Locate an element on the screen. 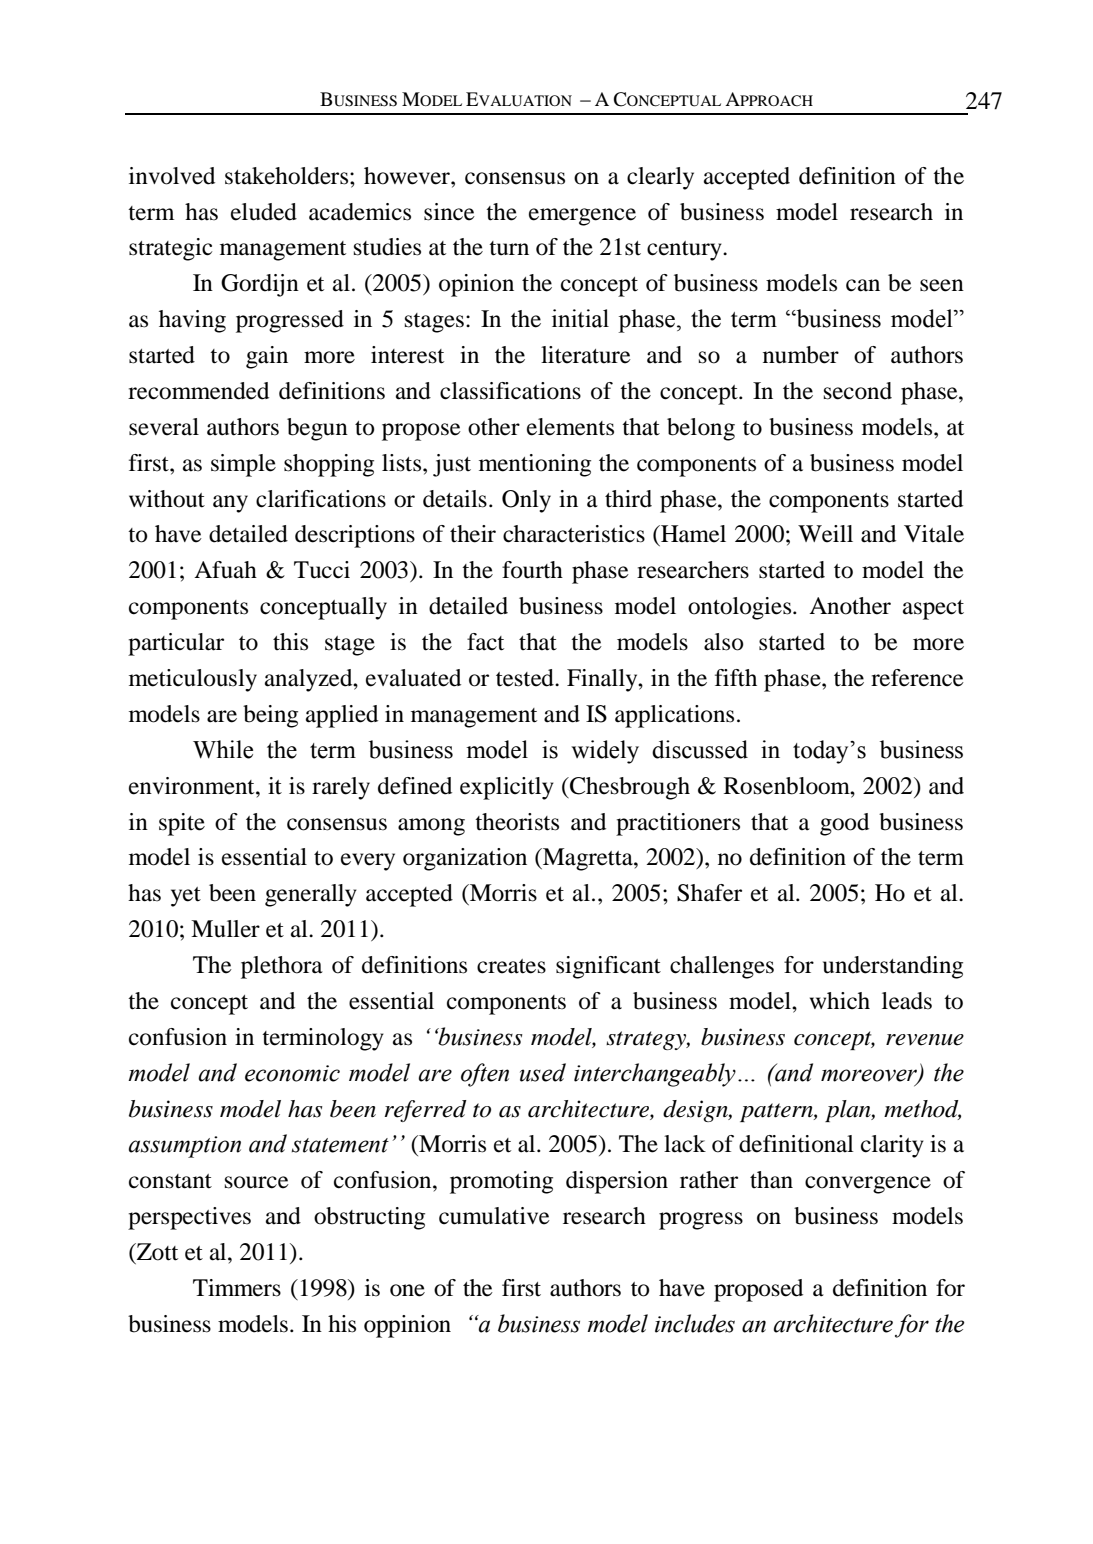 The height and width of the screenshot is (1544, 1093). Weill is located at coordinates (825, 534).
